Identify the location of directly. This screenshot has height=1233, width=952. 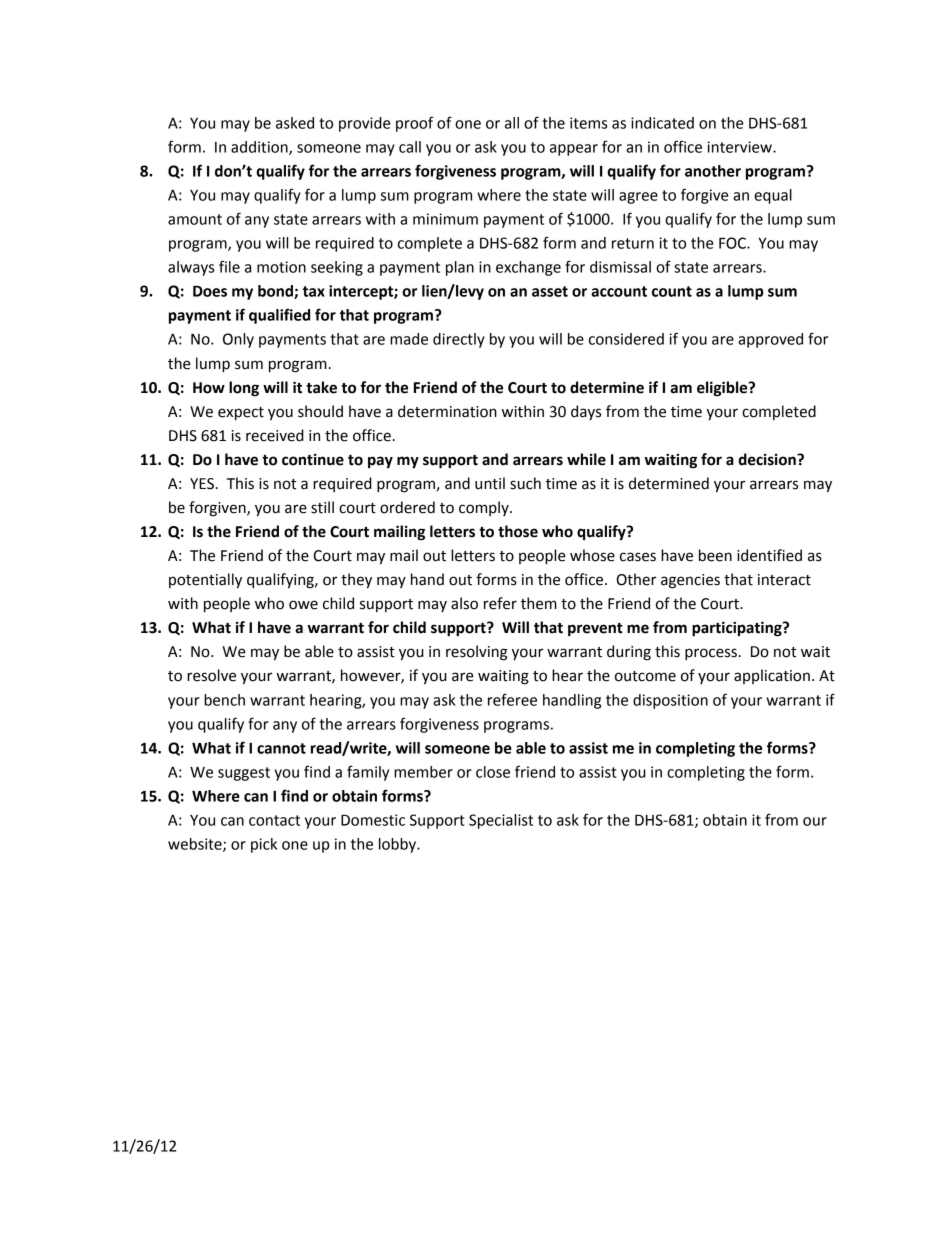
(459, 340).
